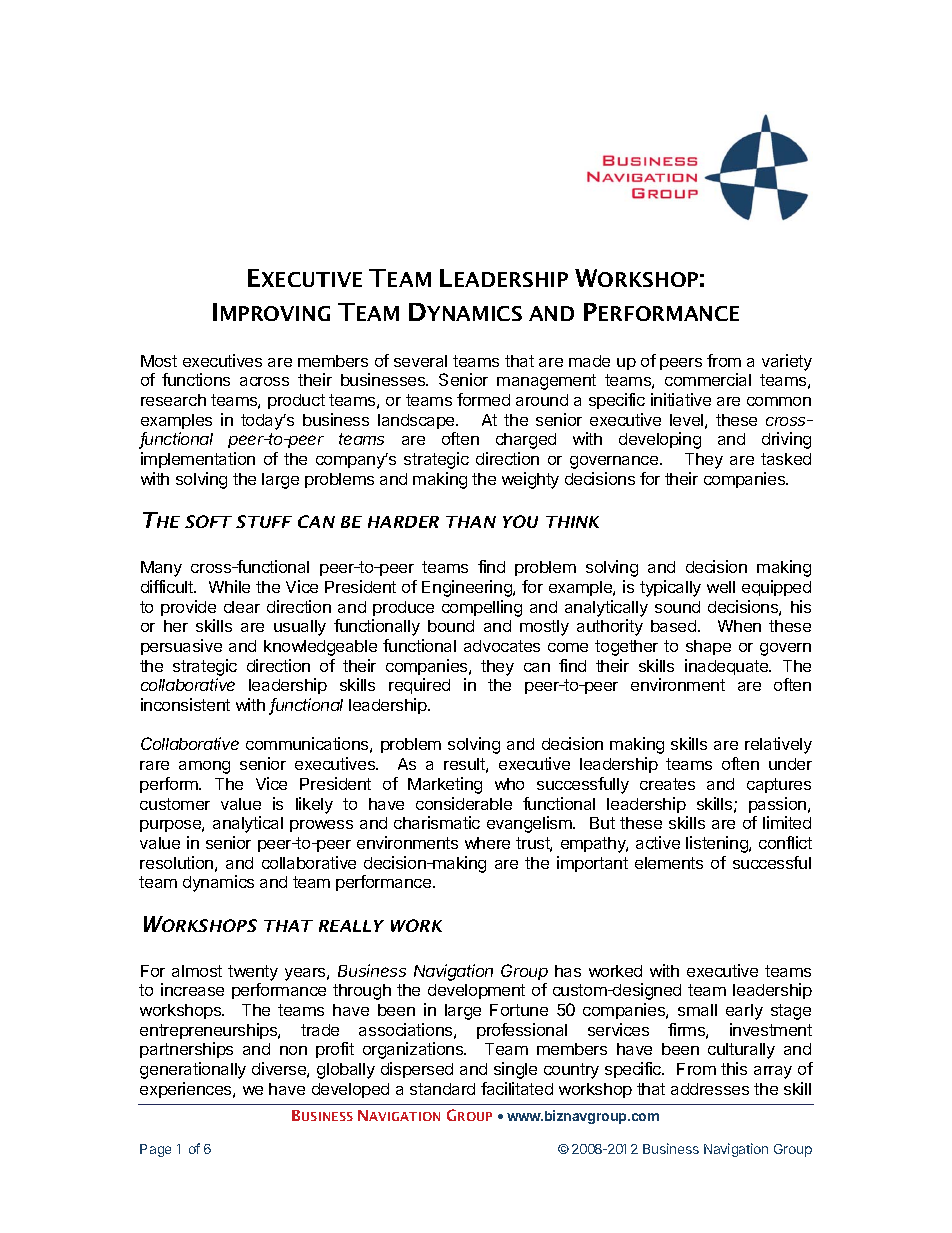  What do you see at coordinates (697, 1010) in the image?
I see `small` at bounding box center [697, 1010].
